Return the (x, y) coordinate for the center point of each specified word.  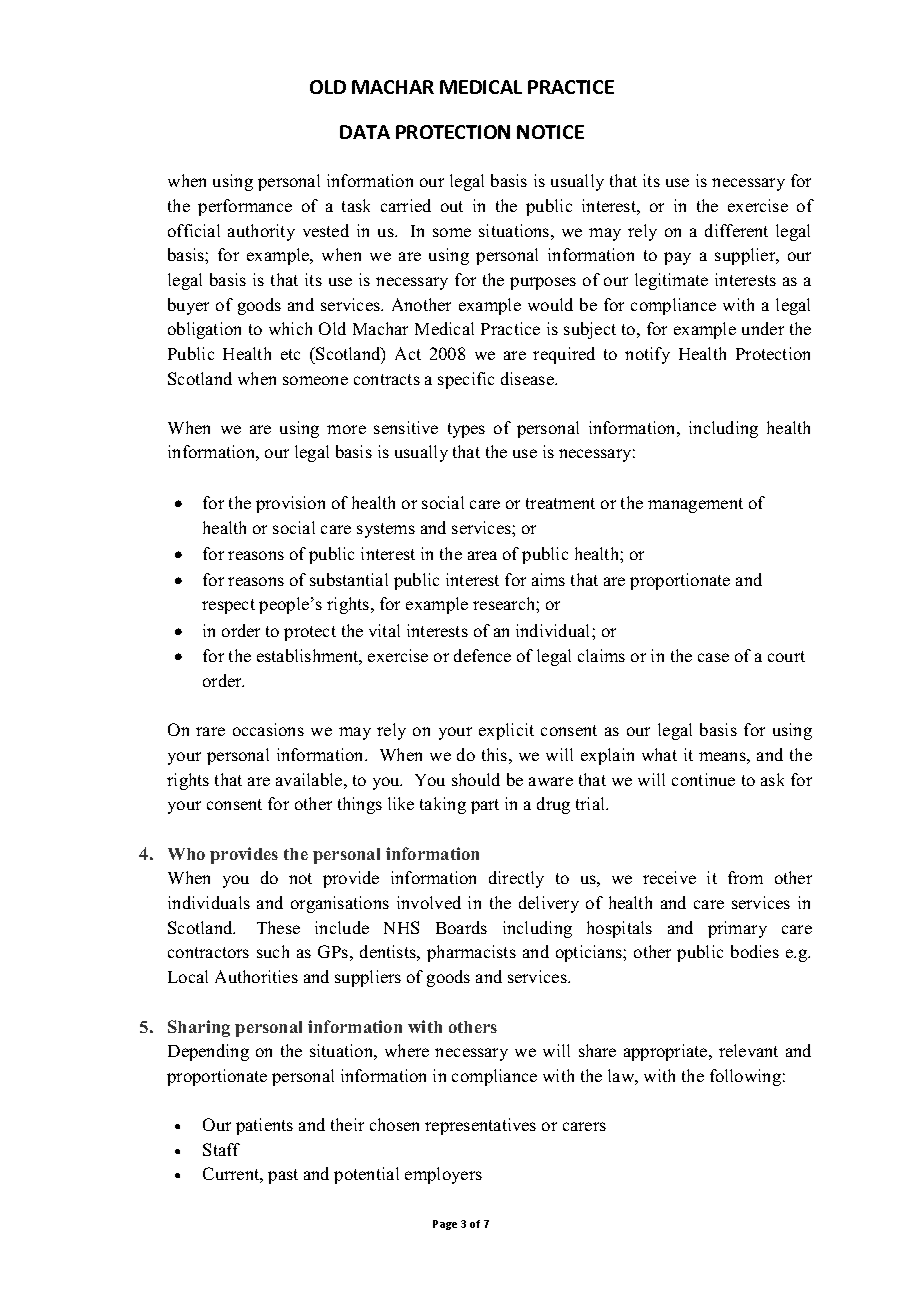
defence (482, 655)
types (466, 430)
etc (290, 354)
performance (245, 207)
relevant (748, 1050)
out (452, 206)
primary (737, 929)
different (736, 230)
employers (443, 1175)
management (695, 505)
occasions (268, 729)
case (713, 657)
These (278, 927)
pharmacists (471, 953)
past (283, 1176)
